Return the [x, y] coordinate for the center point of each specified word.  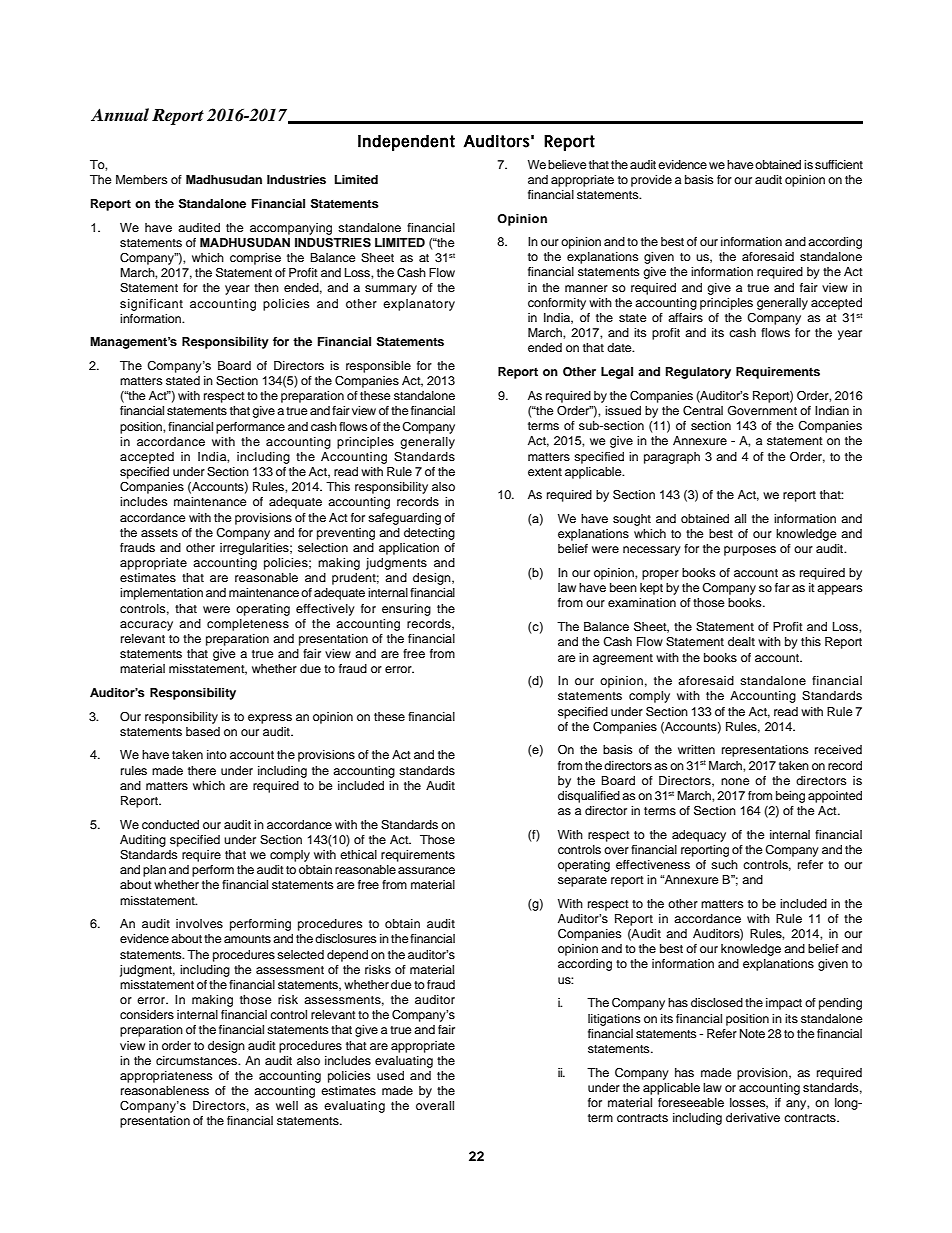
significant [151, 305]
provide [651, 181]
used [390, 1075]
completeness [248, 625]
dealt [741, 641]
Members [142, 179]
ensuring [406, 610]
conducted [170, 824]
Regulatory [698, 373]
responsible [378, 367]
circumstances [197, 1060]
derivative [753, 1117]
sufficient [839, 164]
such [724, 864]
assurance [426, 870]
